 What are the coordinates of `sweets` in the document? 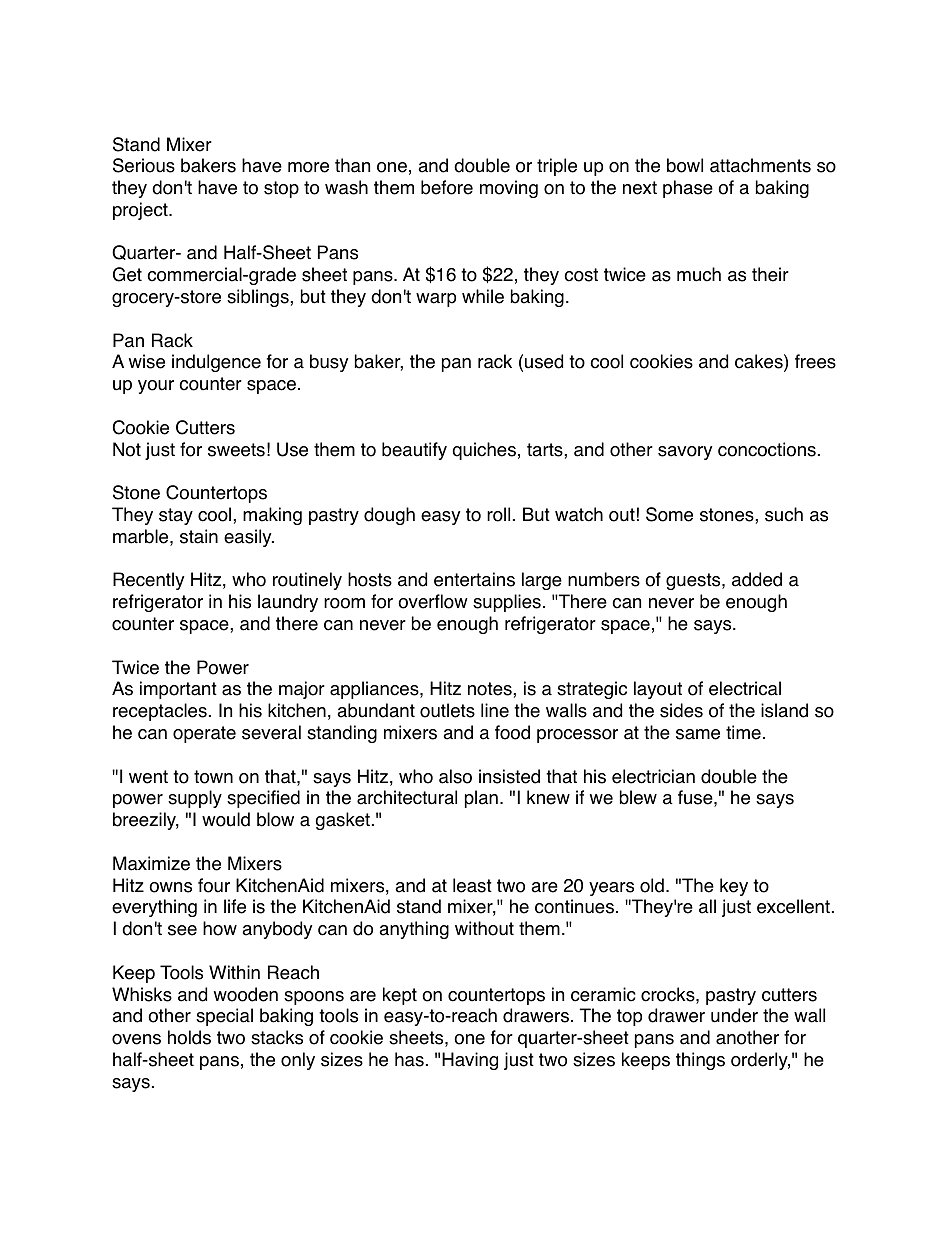 It's located at (236, 450).
